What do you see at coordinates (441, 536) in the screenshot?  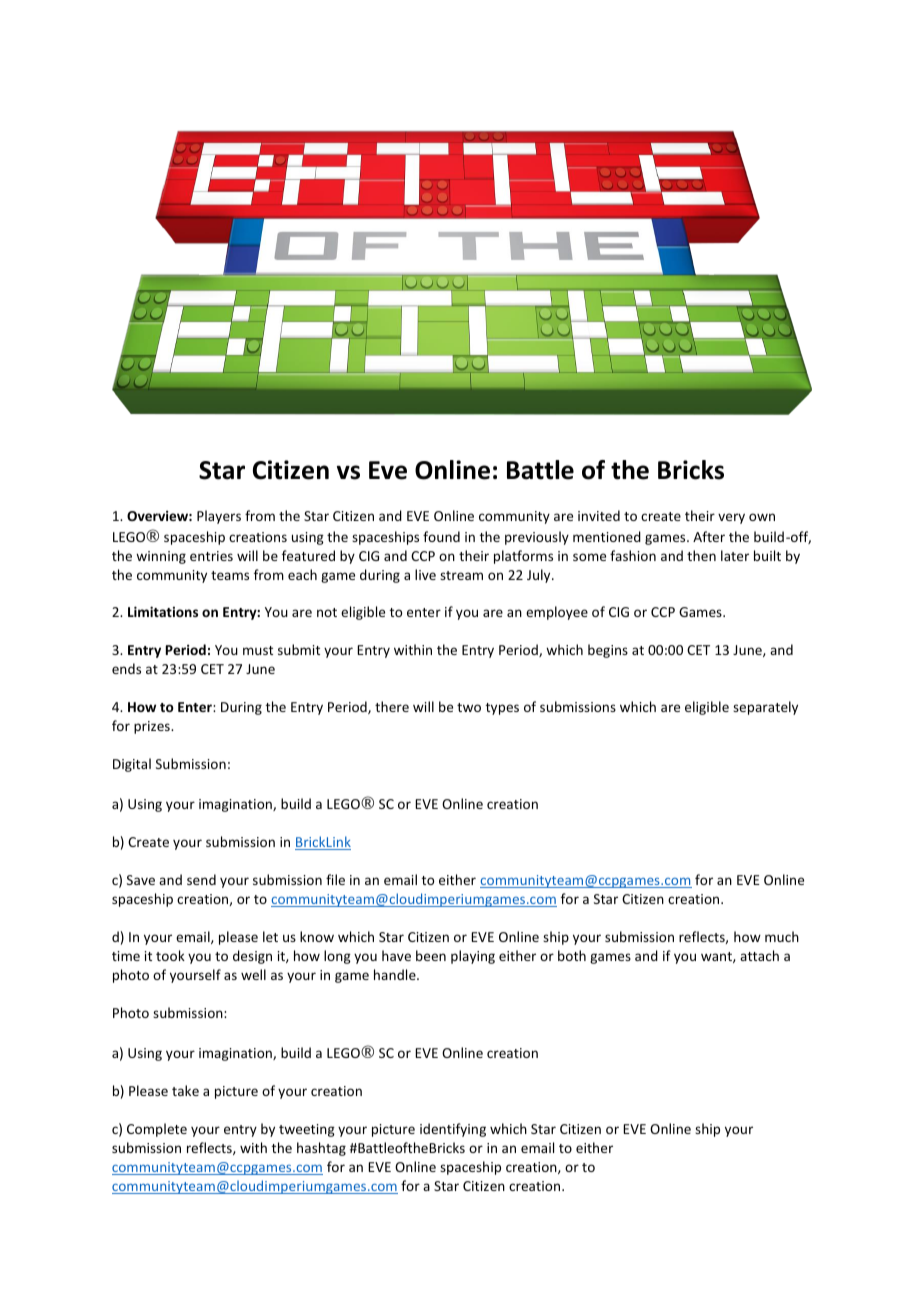 I see `found` at bounding box center [441, 536].
